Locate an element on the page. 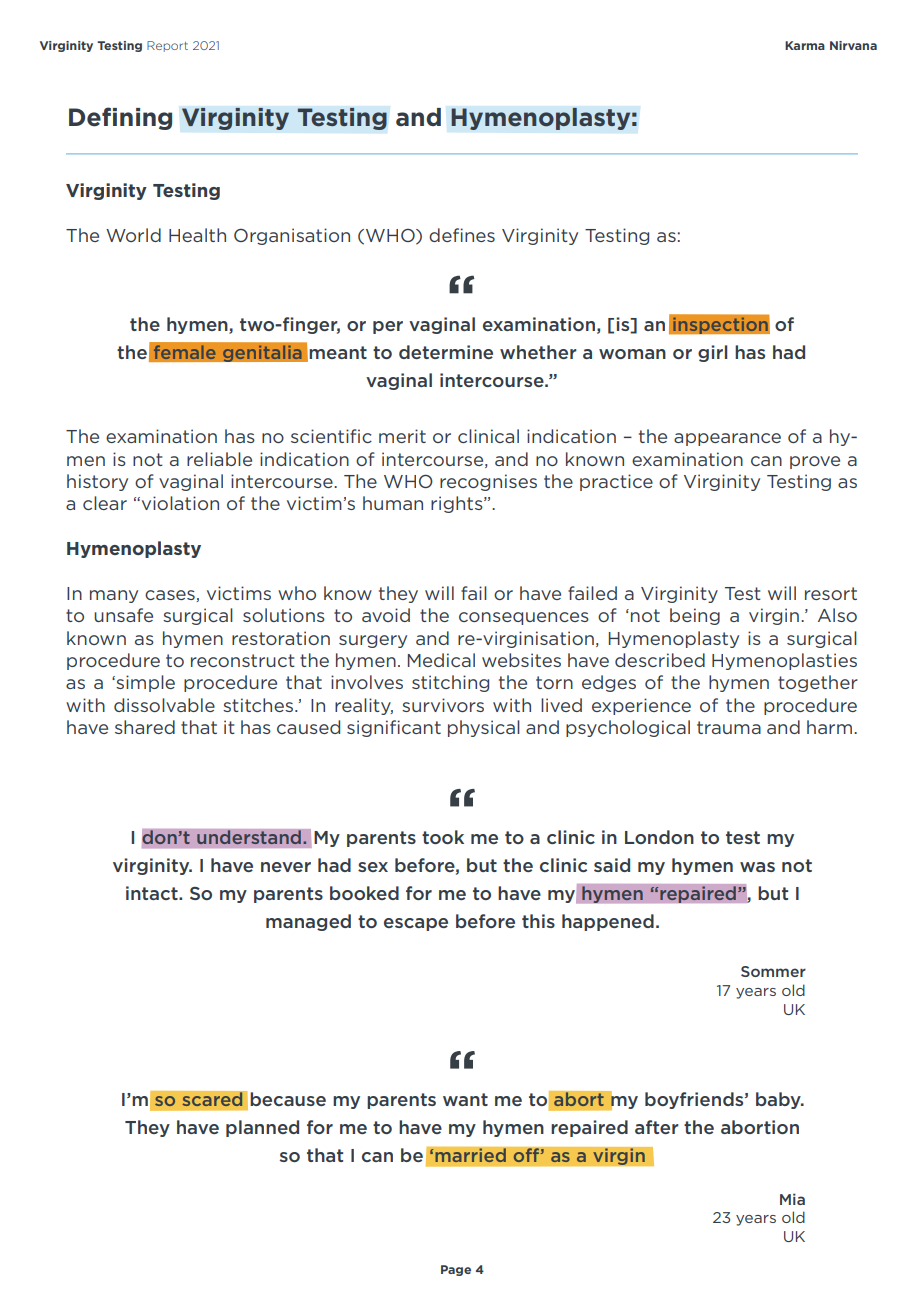 The height and width of the page is (1308, 924). together is located at coordinates (818, 683).
